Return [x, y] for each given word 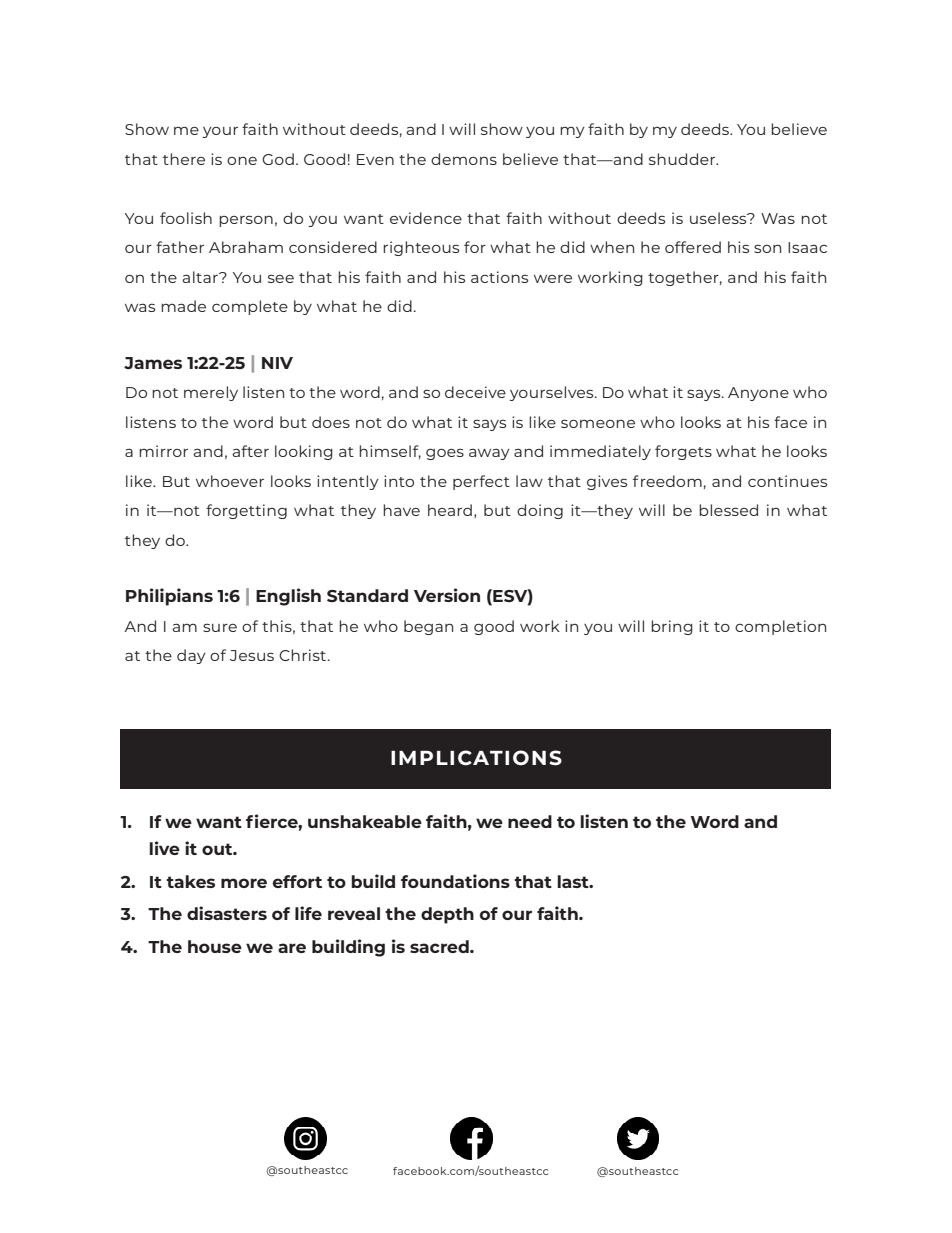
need [530, 821]
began [428, 627]
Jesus [252, 655]
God [278, 159]
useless [719, 218]
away [489, 454]
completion [780, 627]
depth [447, 915]
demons [464, 159]
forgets [683, 452]
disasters [227, 913]
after [250, 451]
